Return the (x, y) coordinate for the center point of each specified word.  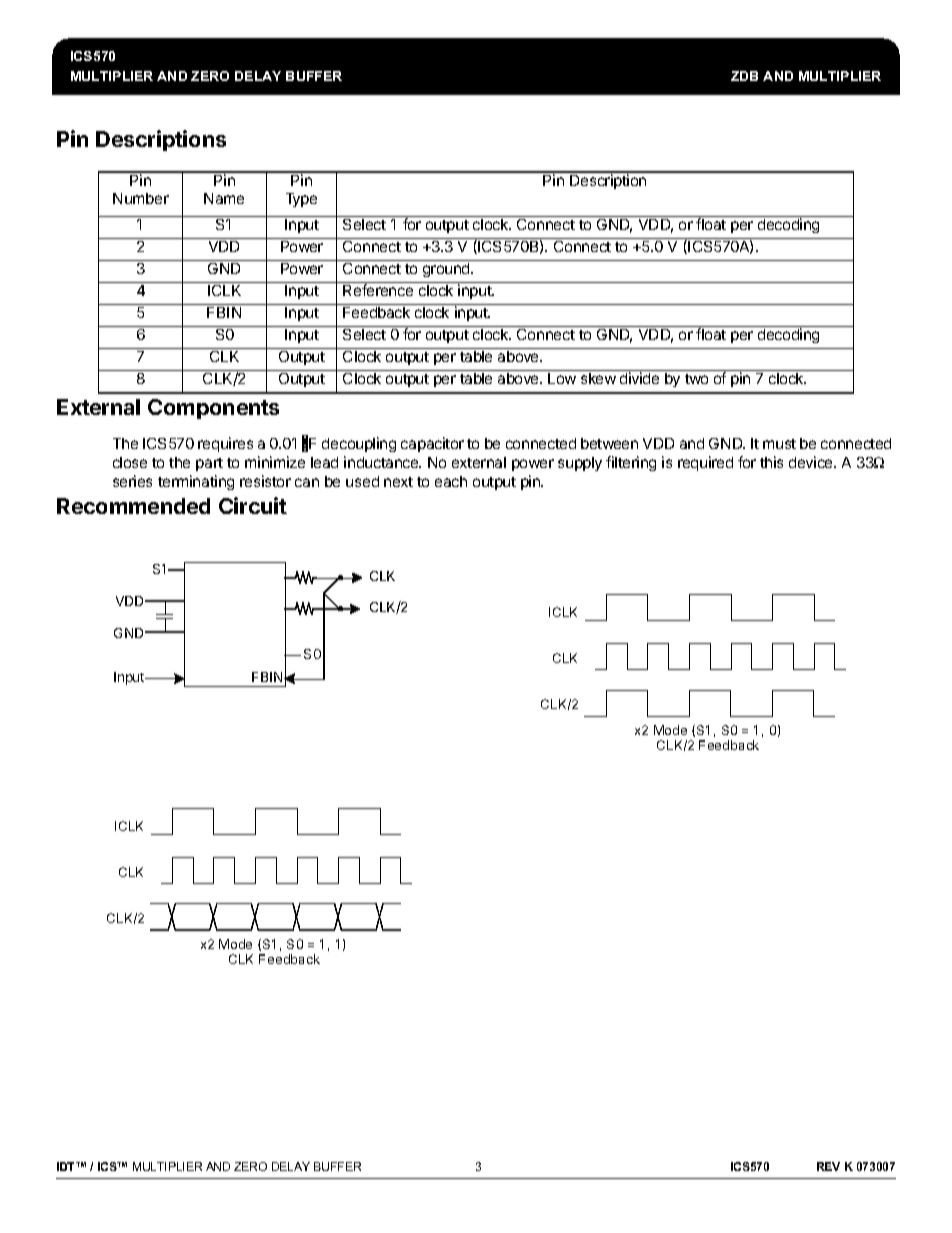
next (398, 482)
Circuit (253, 505)
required (705, 463)
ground (447, 270)
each (451, 481)
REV (828, 1166)
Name (224, 198)
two (696, 379)
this (771, 462)
